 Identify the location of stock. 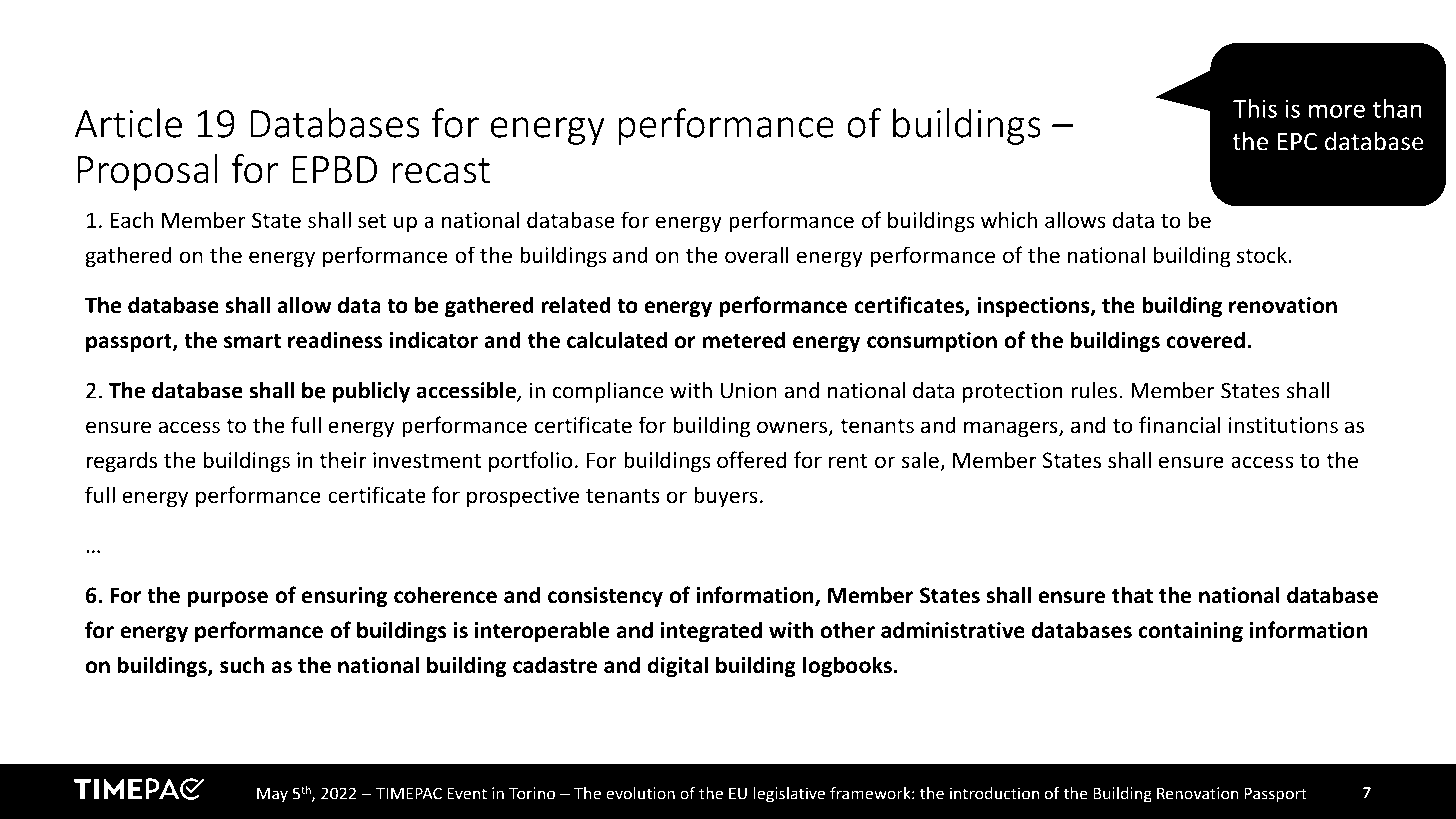
(1262, 255).
